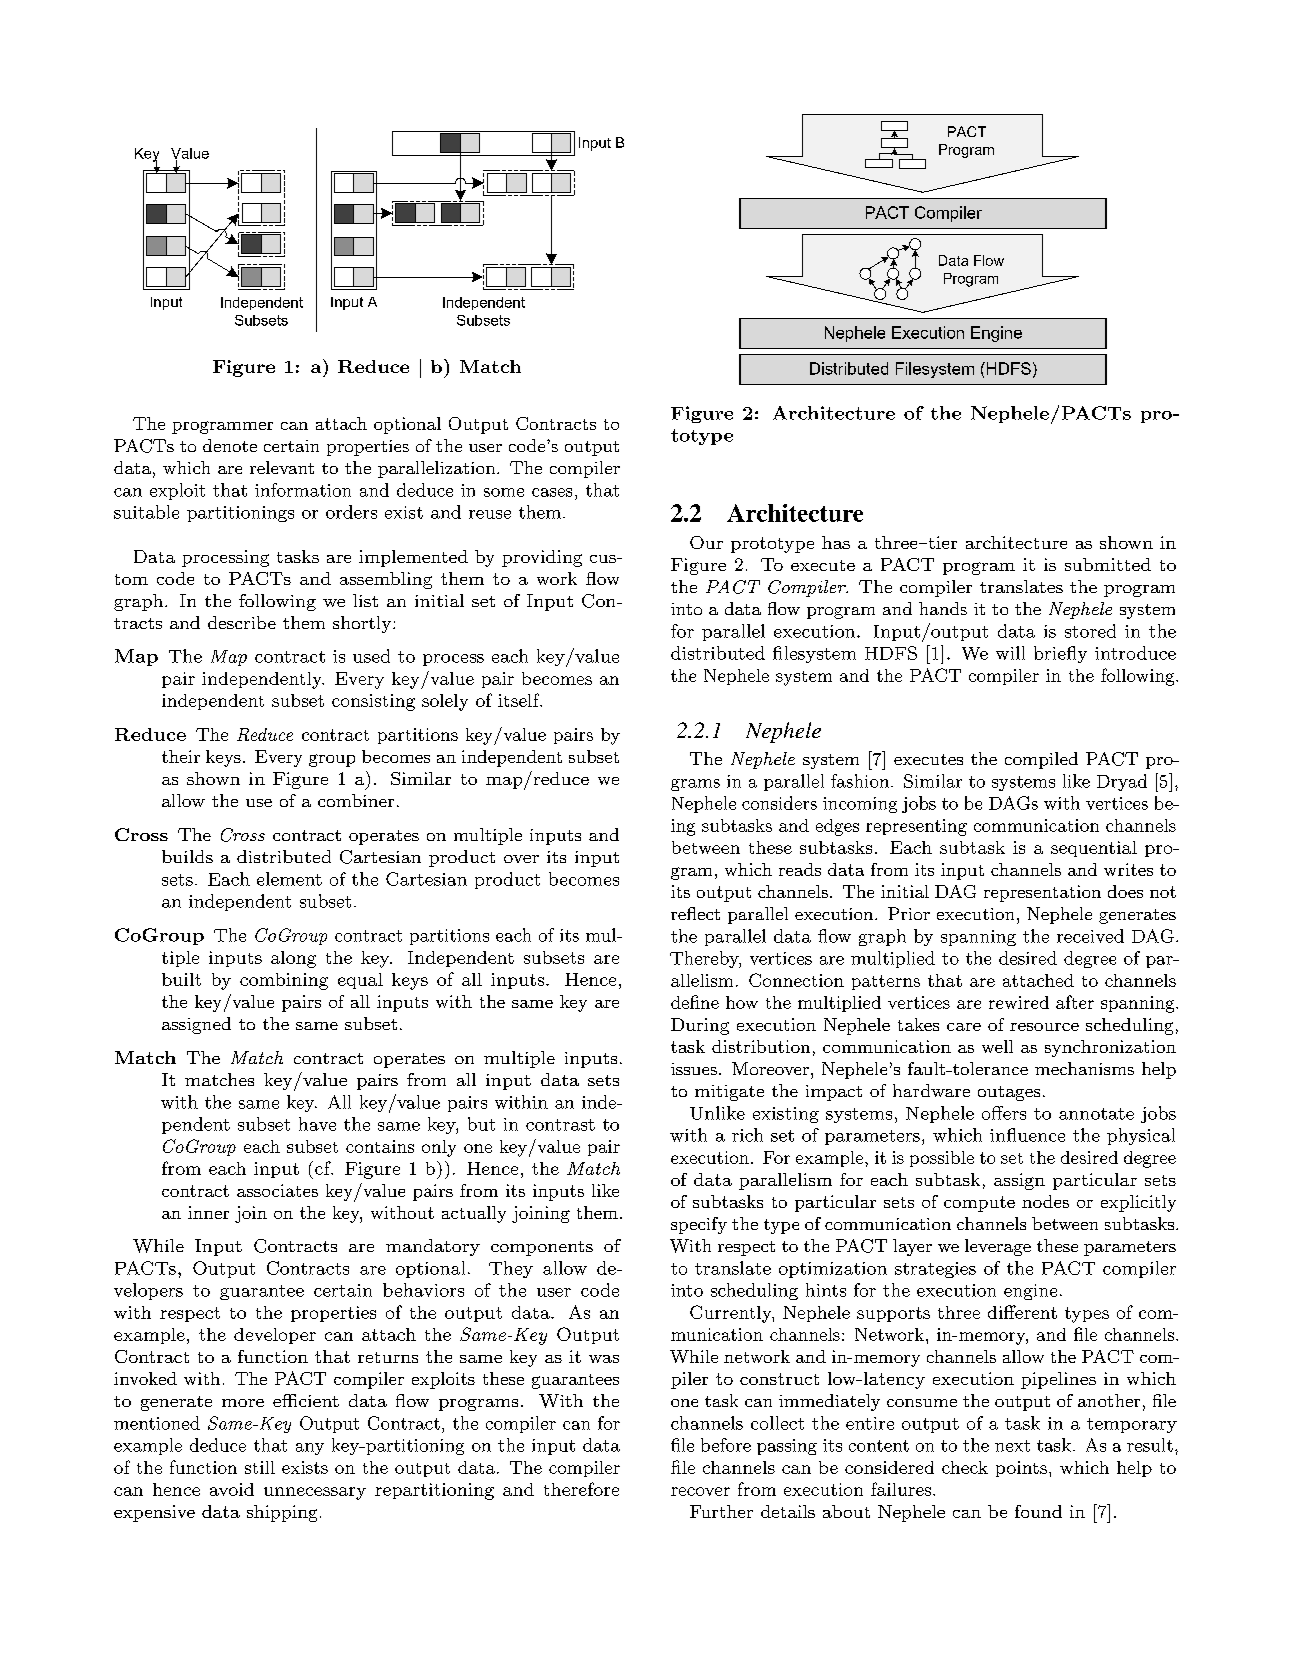 The image size is (1295, 1676). Describe the element at coordinates (260, 1467) in the page. I see `still` at that location.
